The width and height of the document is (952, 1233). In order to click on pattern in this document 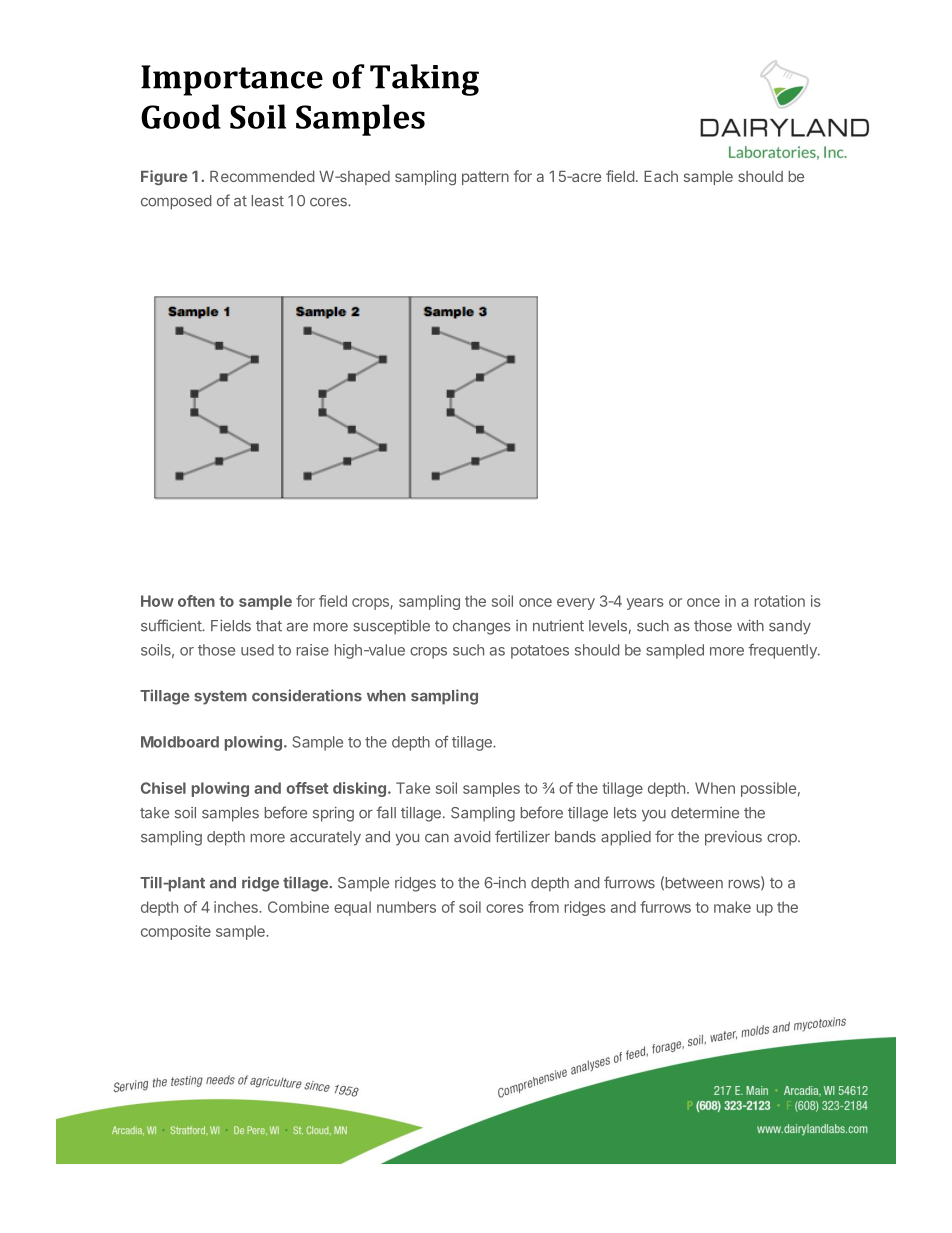, I will do `click(485, 178)`.
